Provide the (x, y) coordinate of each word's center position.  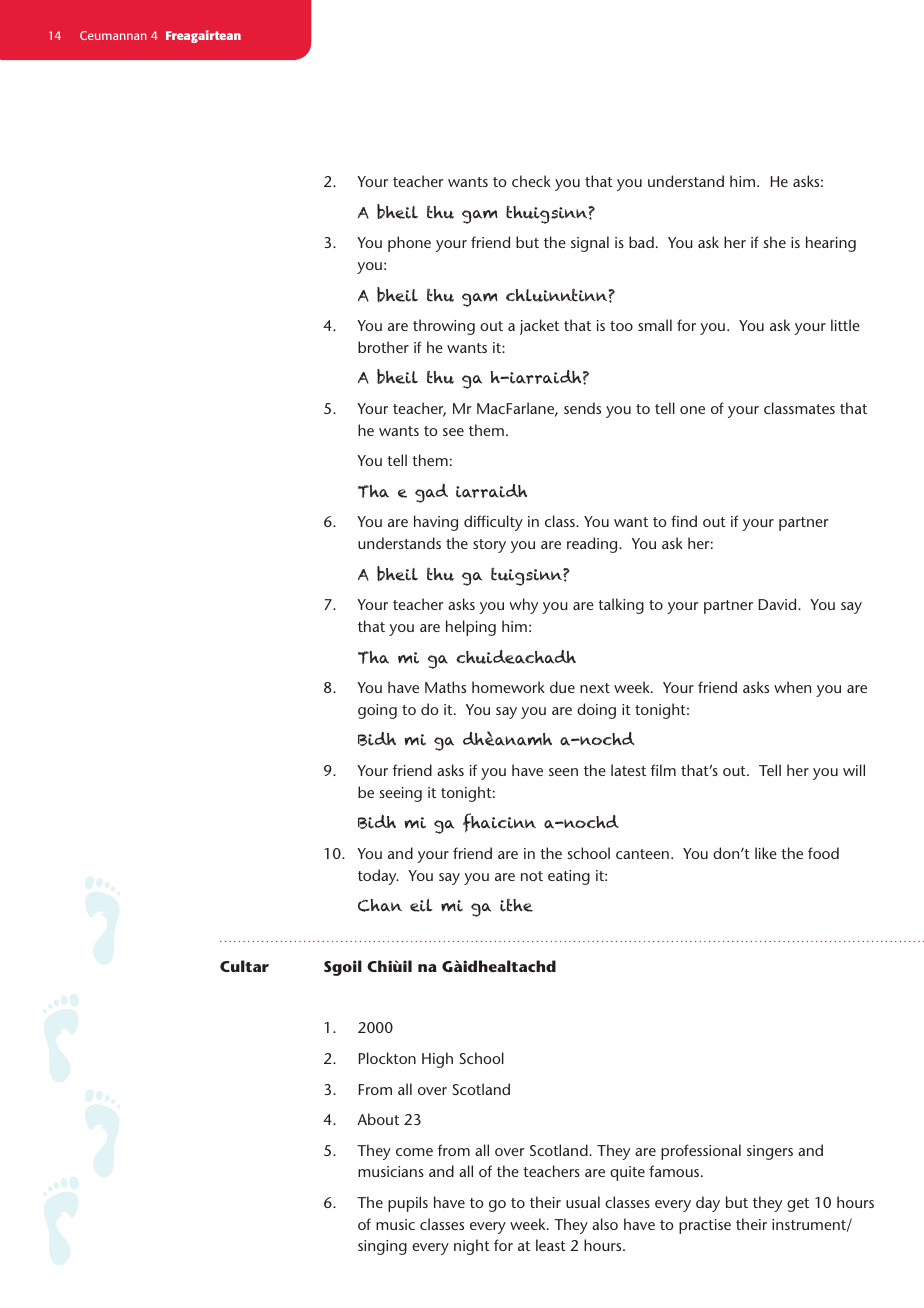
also (605, 1224)
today (378, 877)
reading (593, 545)
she (774, 242)
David (779, 604)
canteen (642, 854)
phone (409, 244)
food (823, 853)
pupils (408, 1204)
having (436, 523)
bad (641, 242)
